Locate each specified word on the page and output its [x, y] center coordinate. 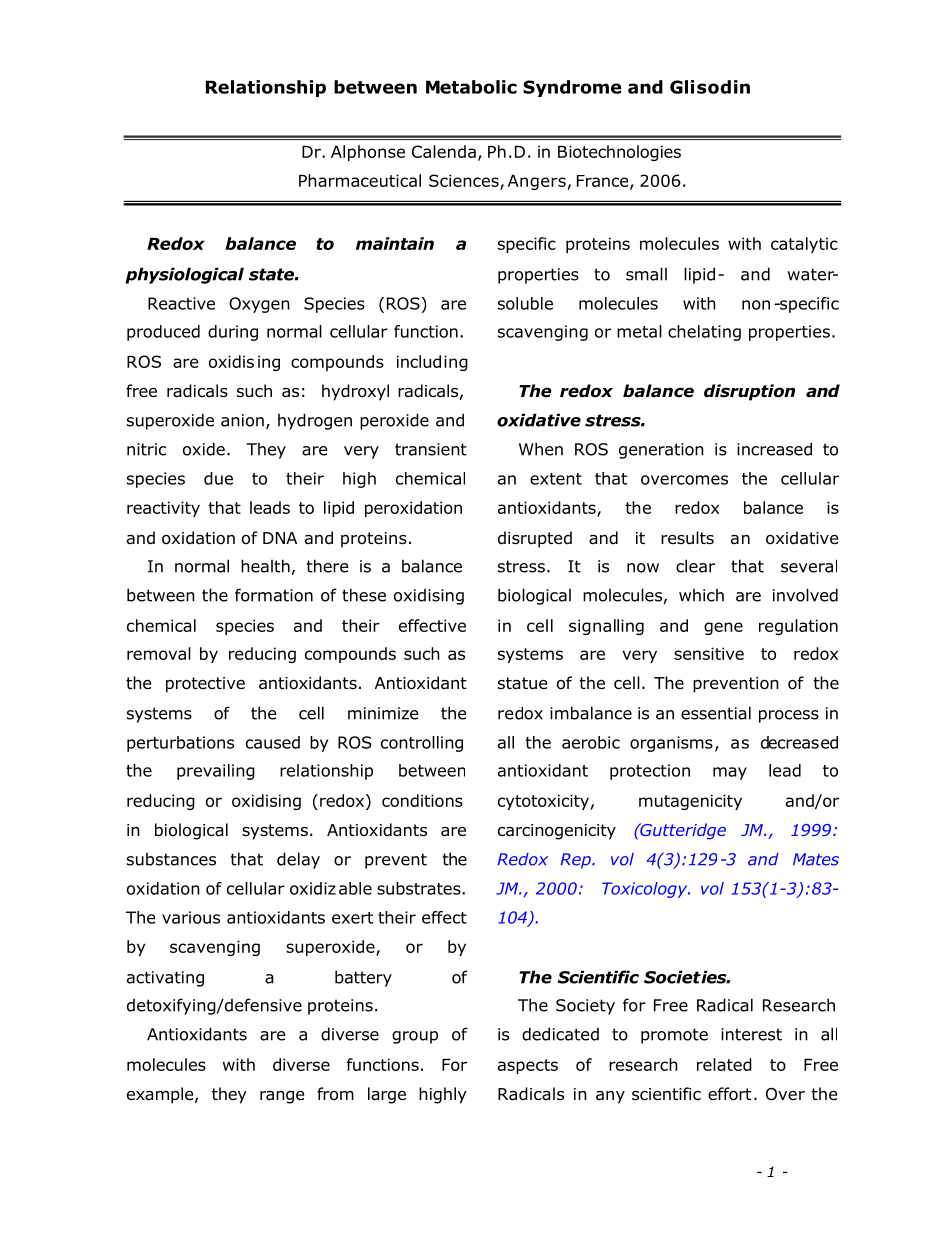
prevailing [216, 772]
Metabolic [471, 87]
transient [431, 449]
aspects [528, 1066]
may [730, 773]
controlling [422, 744]
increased [774, 449]
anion [242, 420]
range [282, 1097]
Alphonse [368, 153]
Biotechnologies [619, 153]
